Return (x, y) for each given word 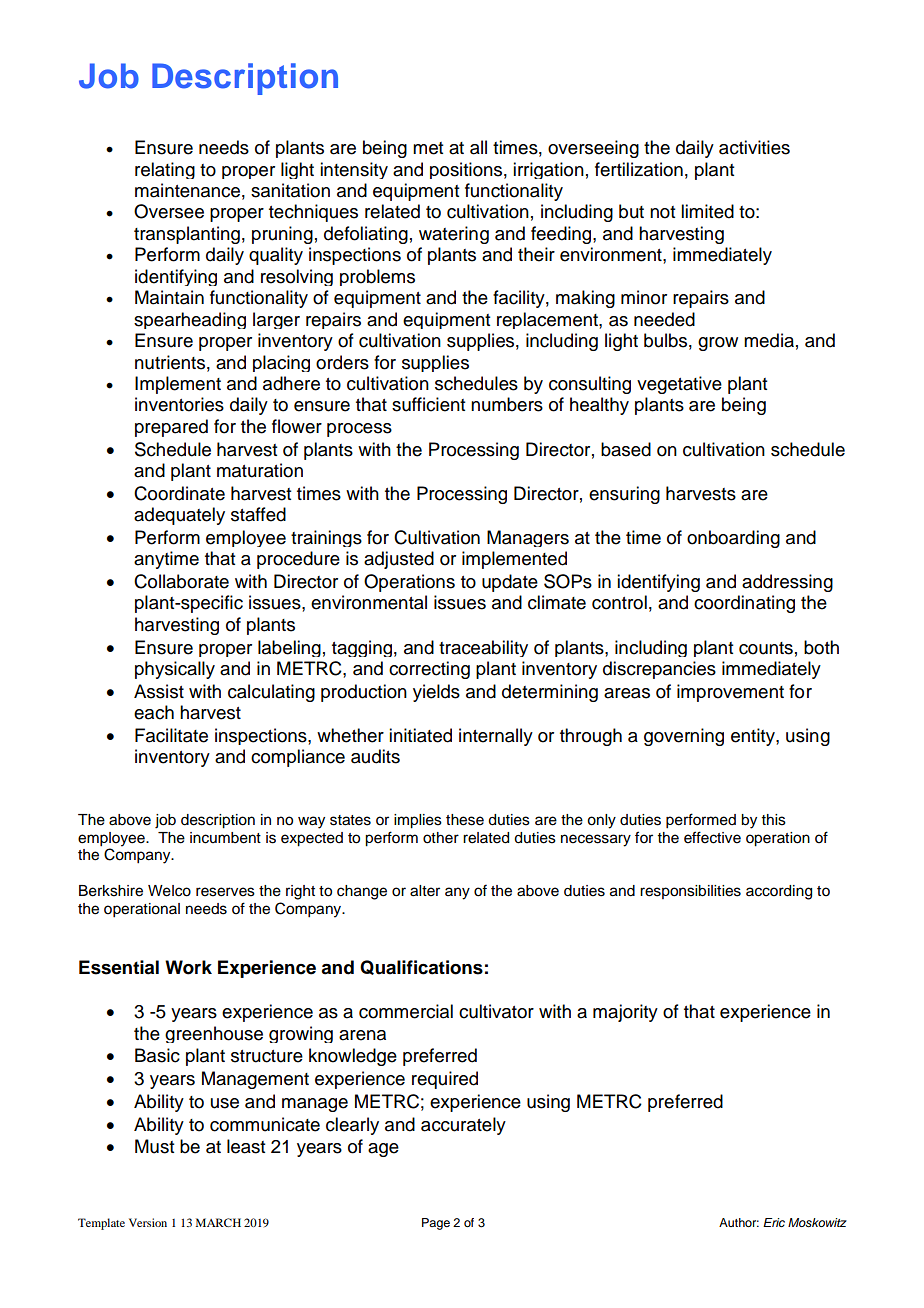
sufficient (428, 404)
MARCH (218, 1222)
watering (454, 235)
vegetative (679, 385)
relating (165, 170)
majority (625, 1013)
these (465, 820)
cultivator (496, 1011)
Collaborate (181, 581)
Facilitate (171, 735)
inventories (179, 404)
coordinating (744, 604)
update (510, 583)
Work (188, 967)
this (774, 820)
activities (754, 147)
